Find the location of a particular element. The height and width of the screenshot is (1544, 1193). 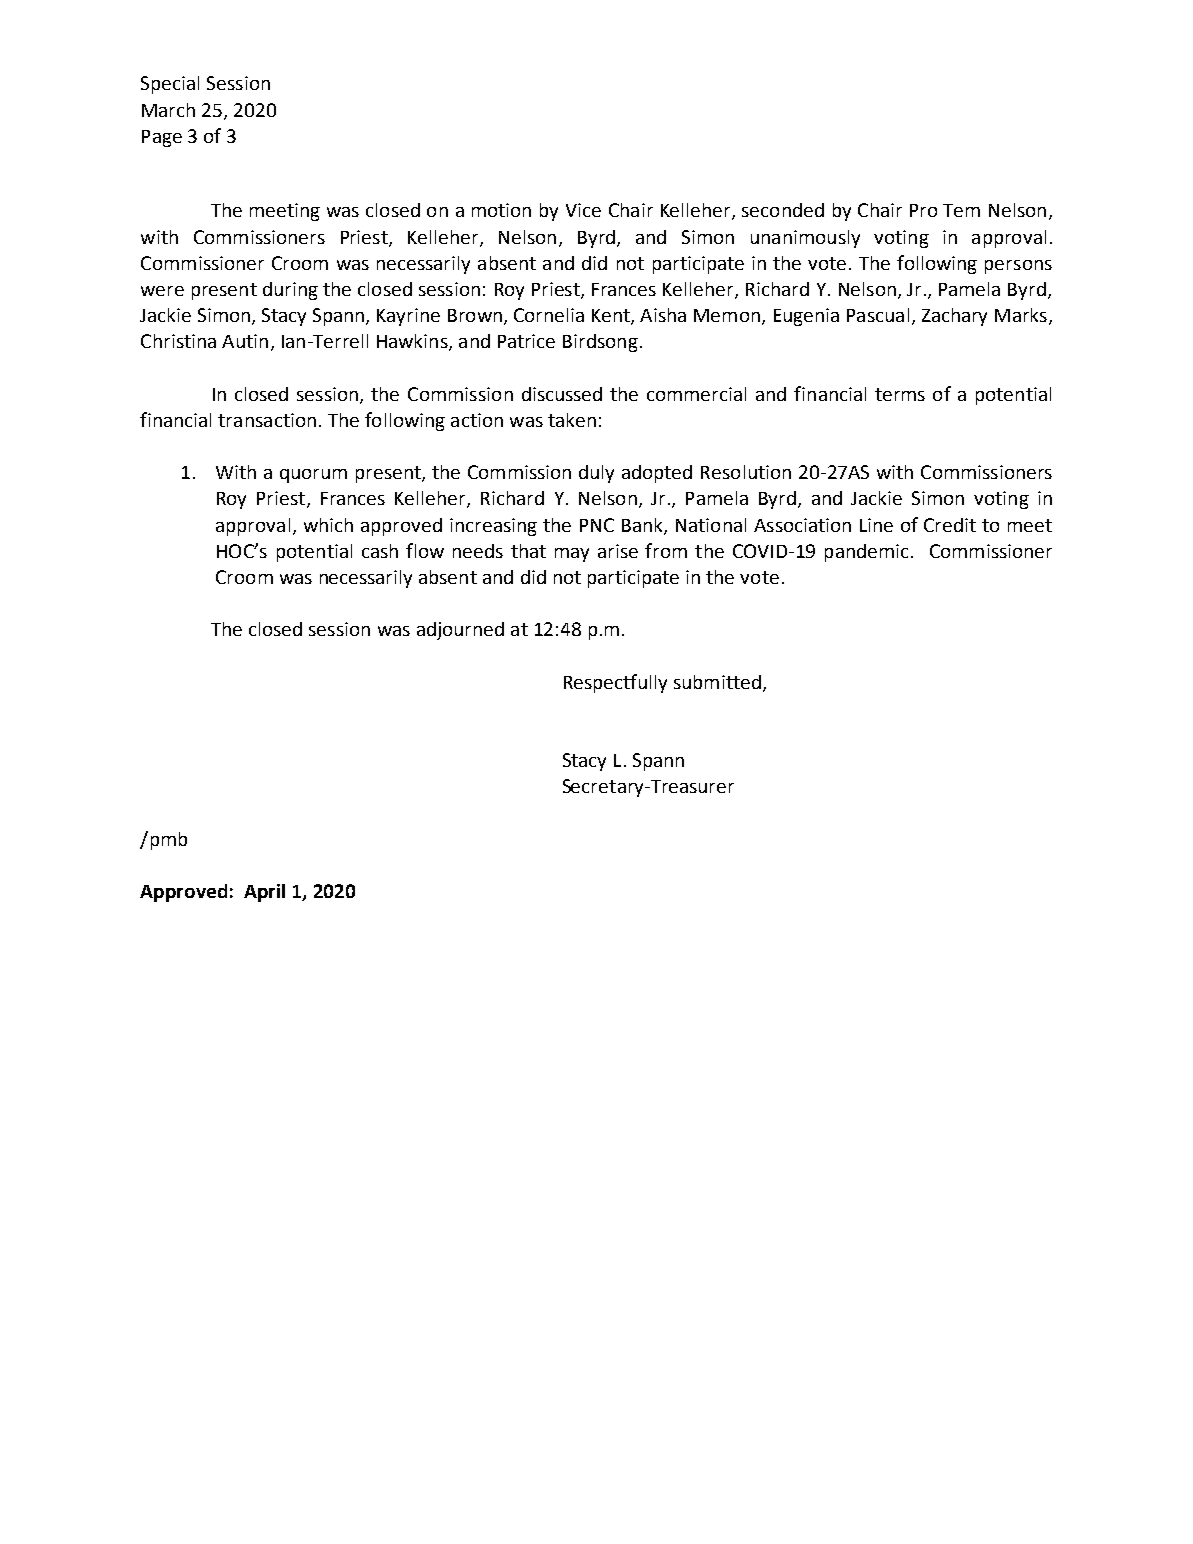

may is located at coordinates (572, 555).
